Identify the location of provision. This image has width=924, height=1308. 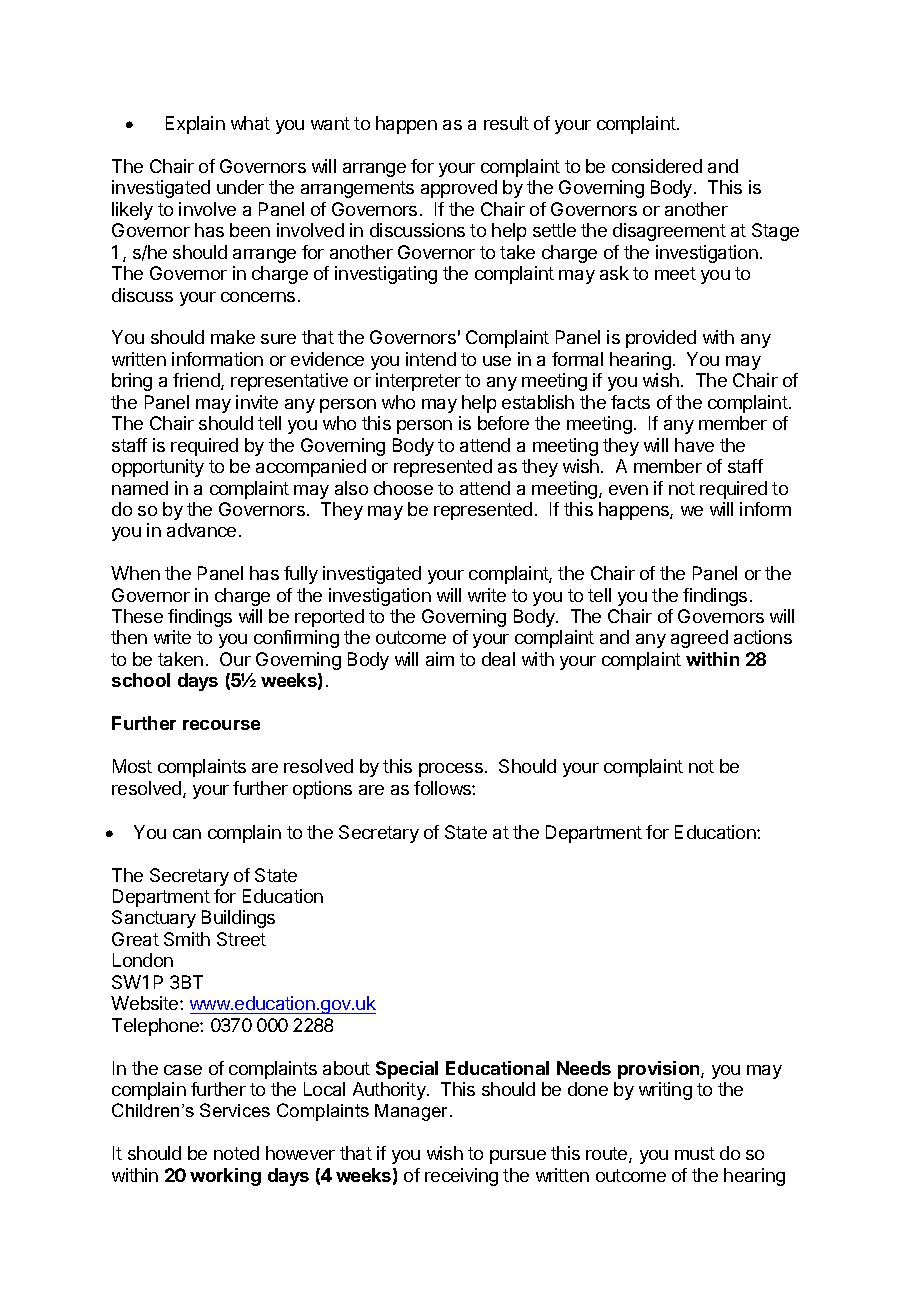
(660, 1070).
